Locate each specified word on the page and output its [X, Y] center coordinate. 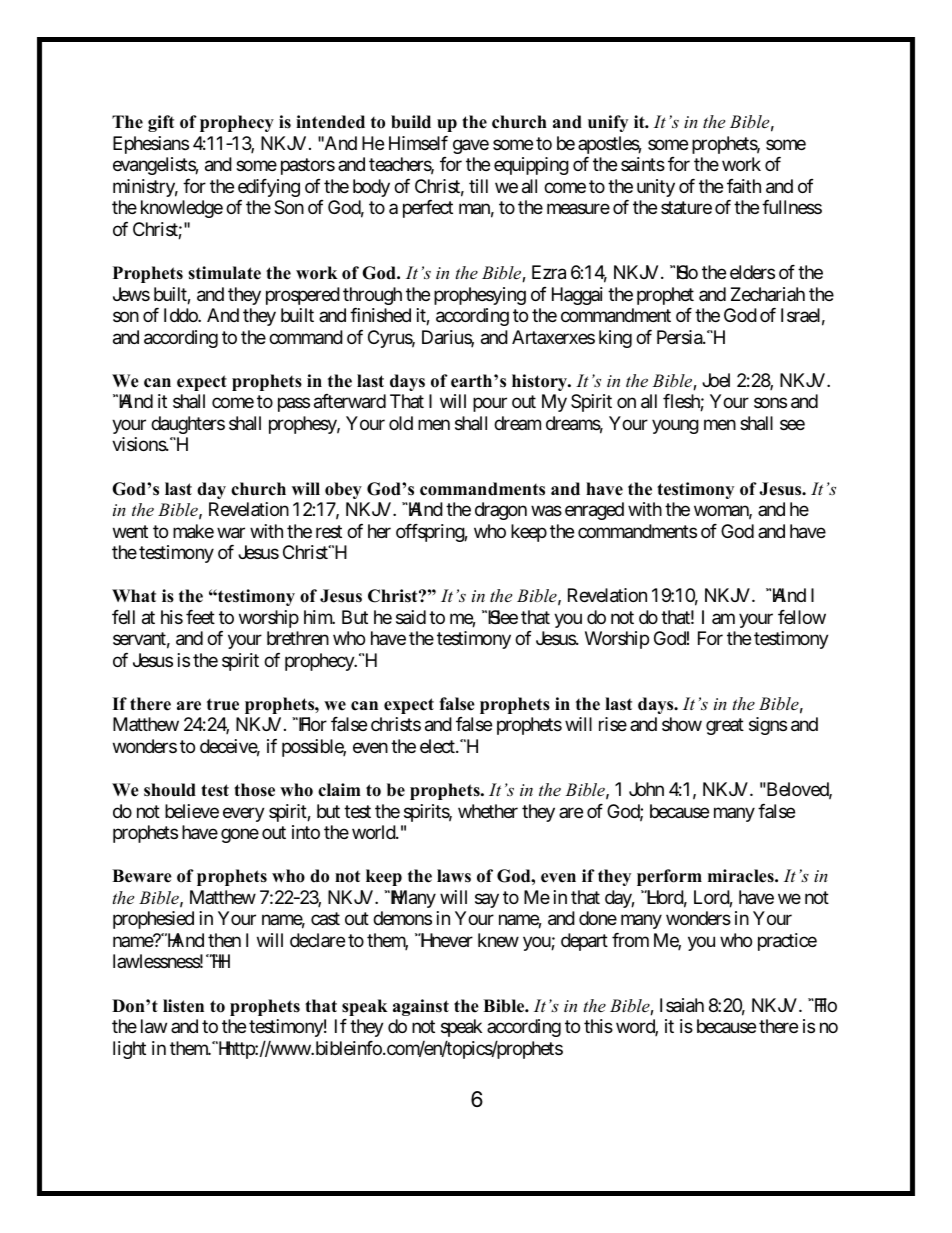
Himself [418, 143]
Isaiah [682, 1005]
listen [183, 1006]
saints [643, 164]
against [421, 1007]
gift [161, 123]
